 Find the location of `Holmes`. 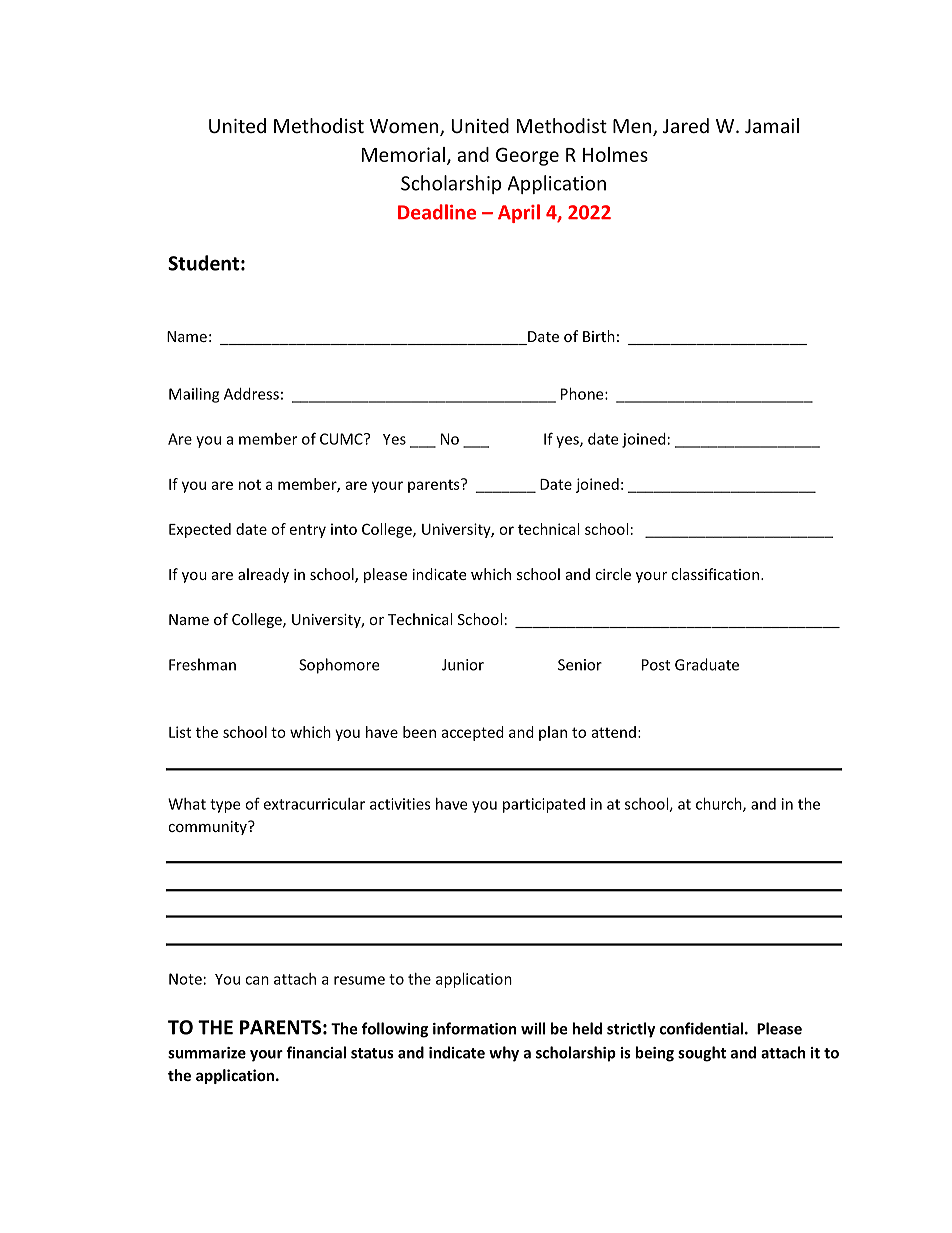

Holmes is located at coordinates (615, 154).
